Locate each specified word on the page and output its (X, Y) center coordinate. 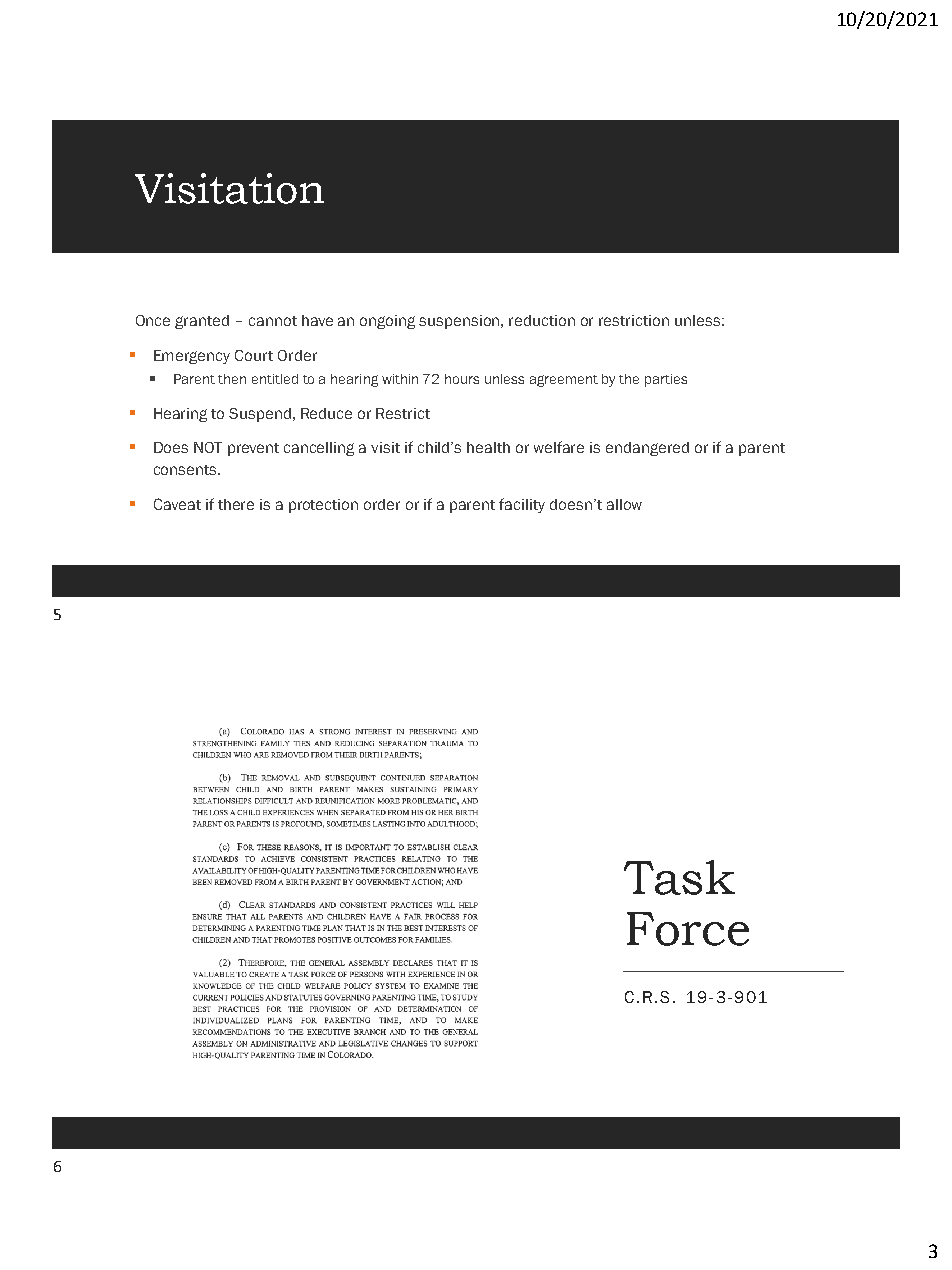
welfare (559, 447)
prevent (253, 449)
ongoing (387, 322)
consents (186, 470)
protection (323, 506)
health (488, 447)
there (236, 504)
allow (624, 504)
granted (202, 322)
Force (688, 929)
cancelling (319, 449)
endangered (647, 449)
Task (679, 877)
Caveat (177, 504)
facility (522, 505)
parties (666, 380)
